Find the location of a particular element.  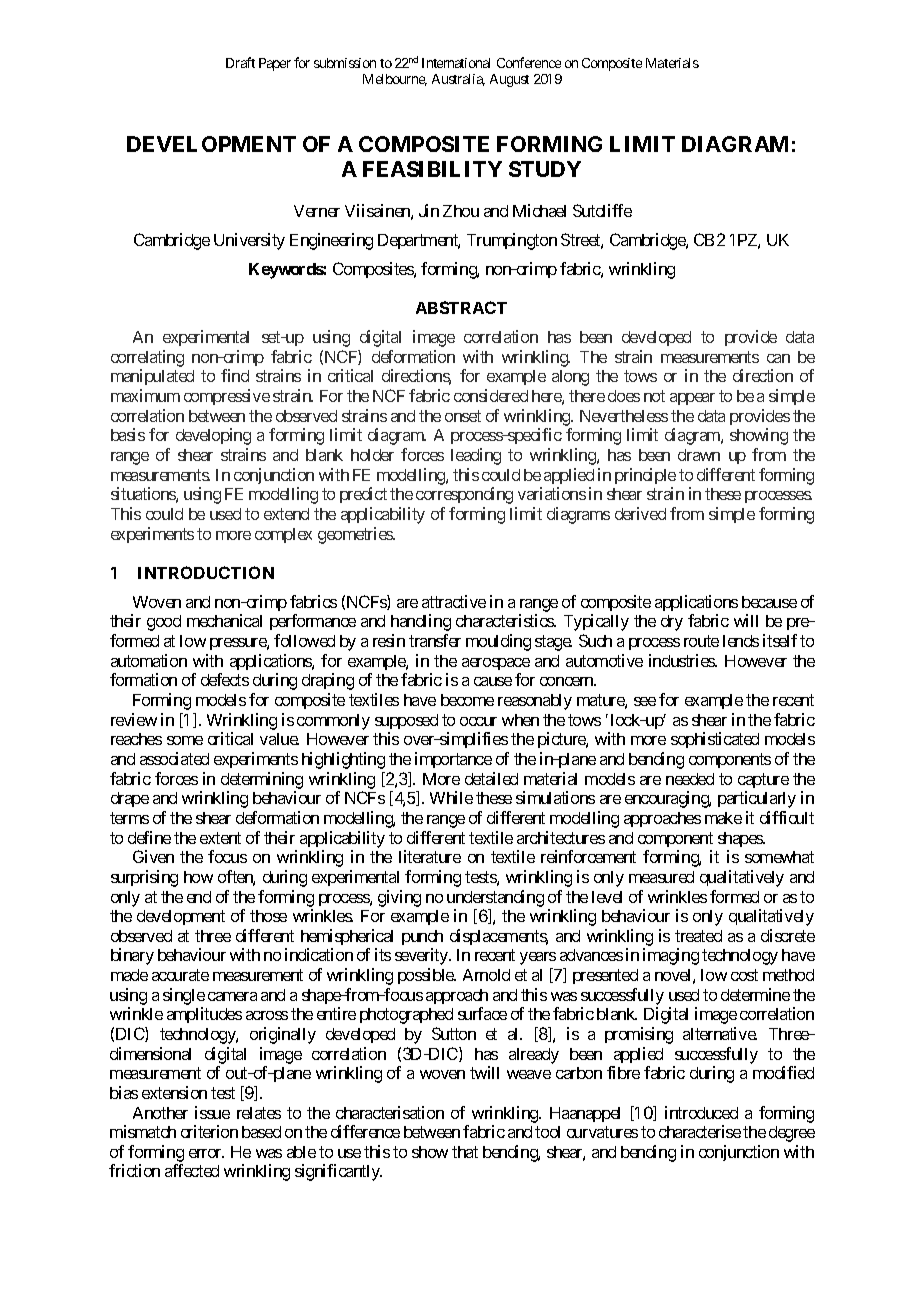

that is located at coordinates (465, 1152).
